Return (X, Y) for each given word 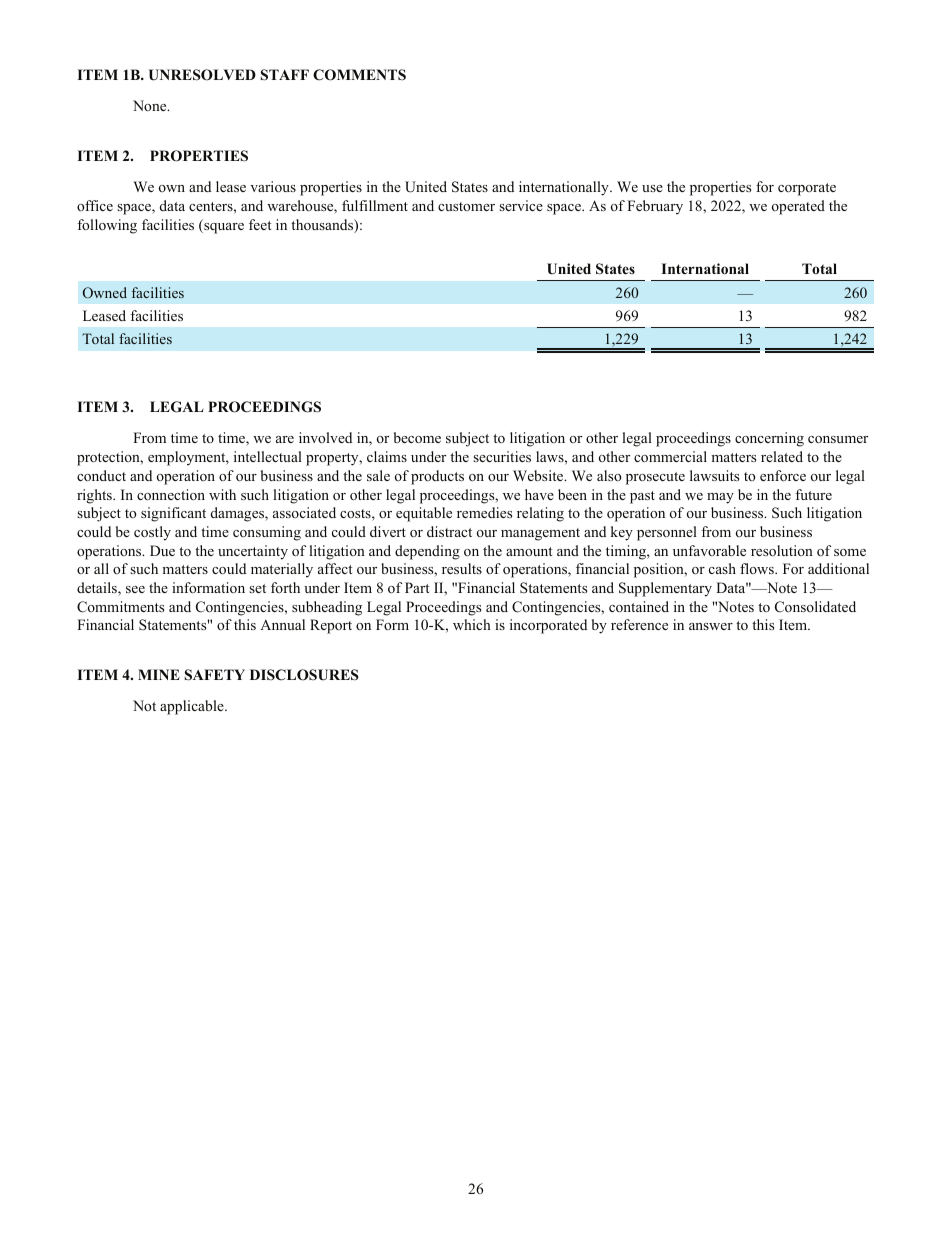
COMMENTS (359, 75)
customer (466, 206)
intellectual (268, 456)
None (151, 105)
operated (798, 207)
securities (502, 456)
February (655, 207)
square (223, 228)
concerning (769, 439)
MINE (159, 674)
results (462, 568)
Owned (105, 292)
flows (758, 568)
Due (162, 550)
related (782, 456)
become (417, 437)
